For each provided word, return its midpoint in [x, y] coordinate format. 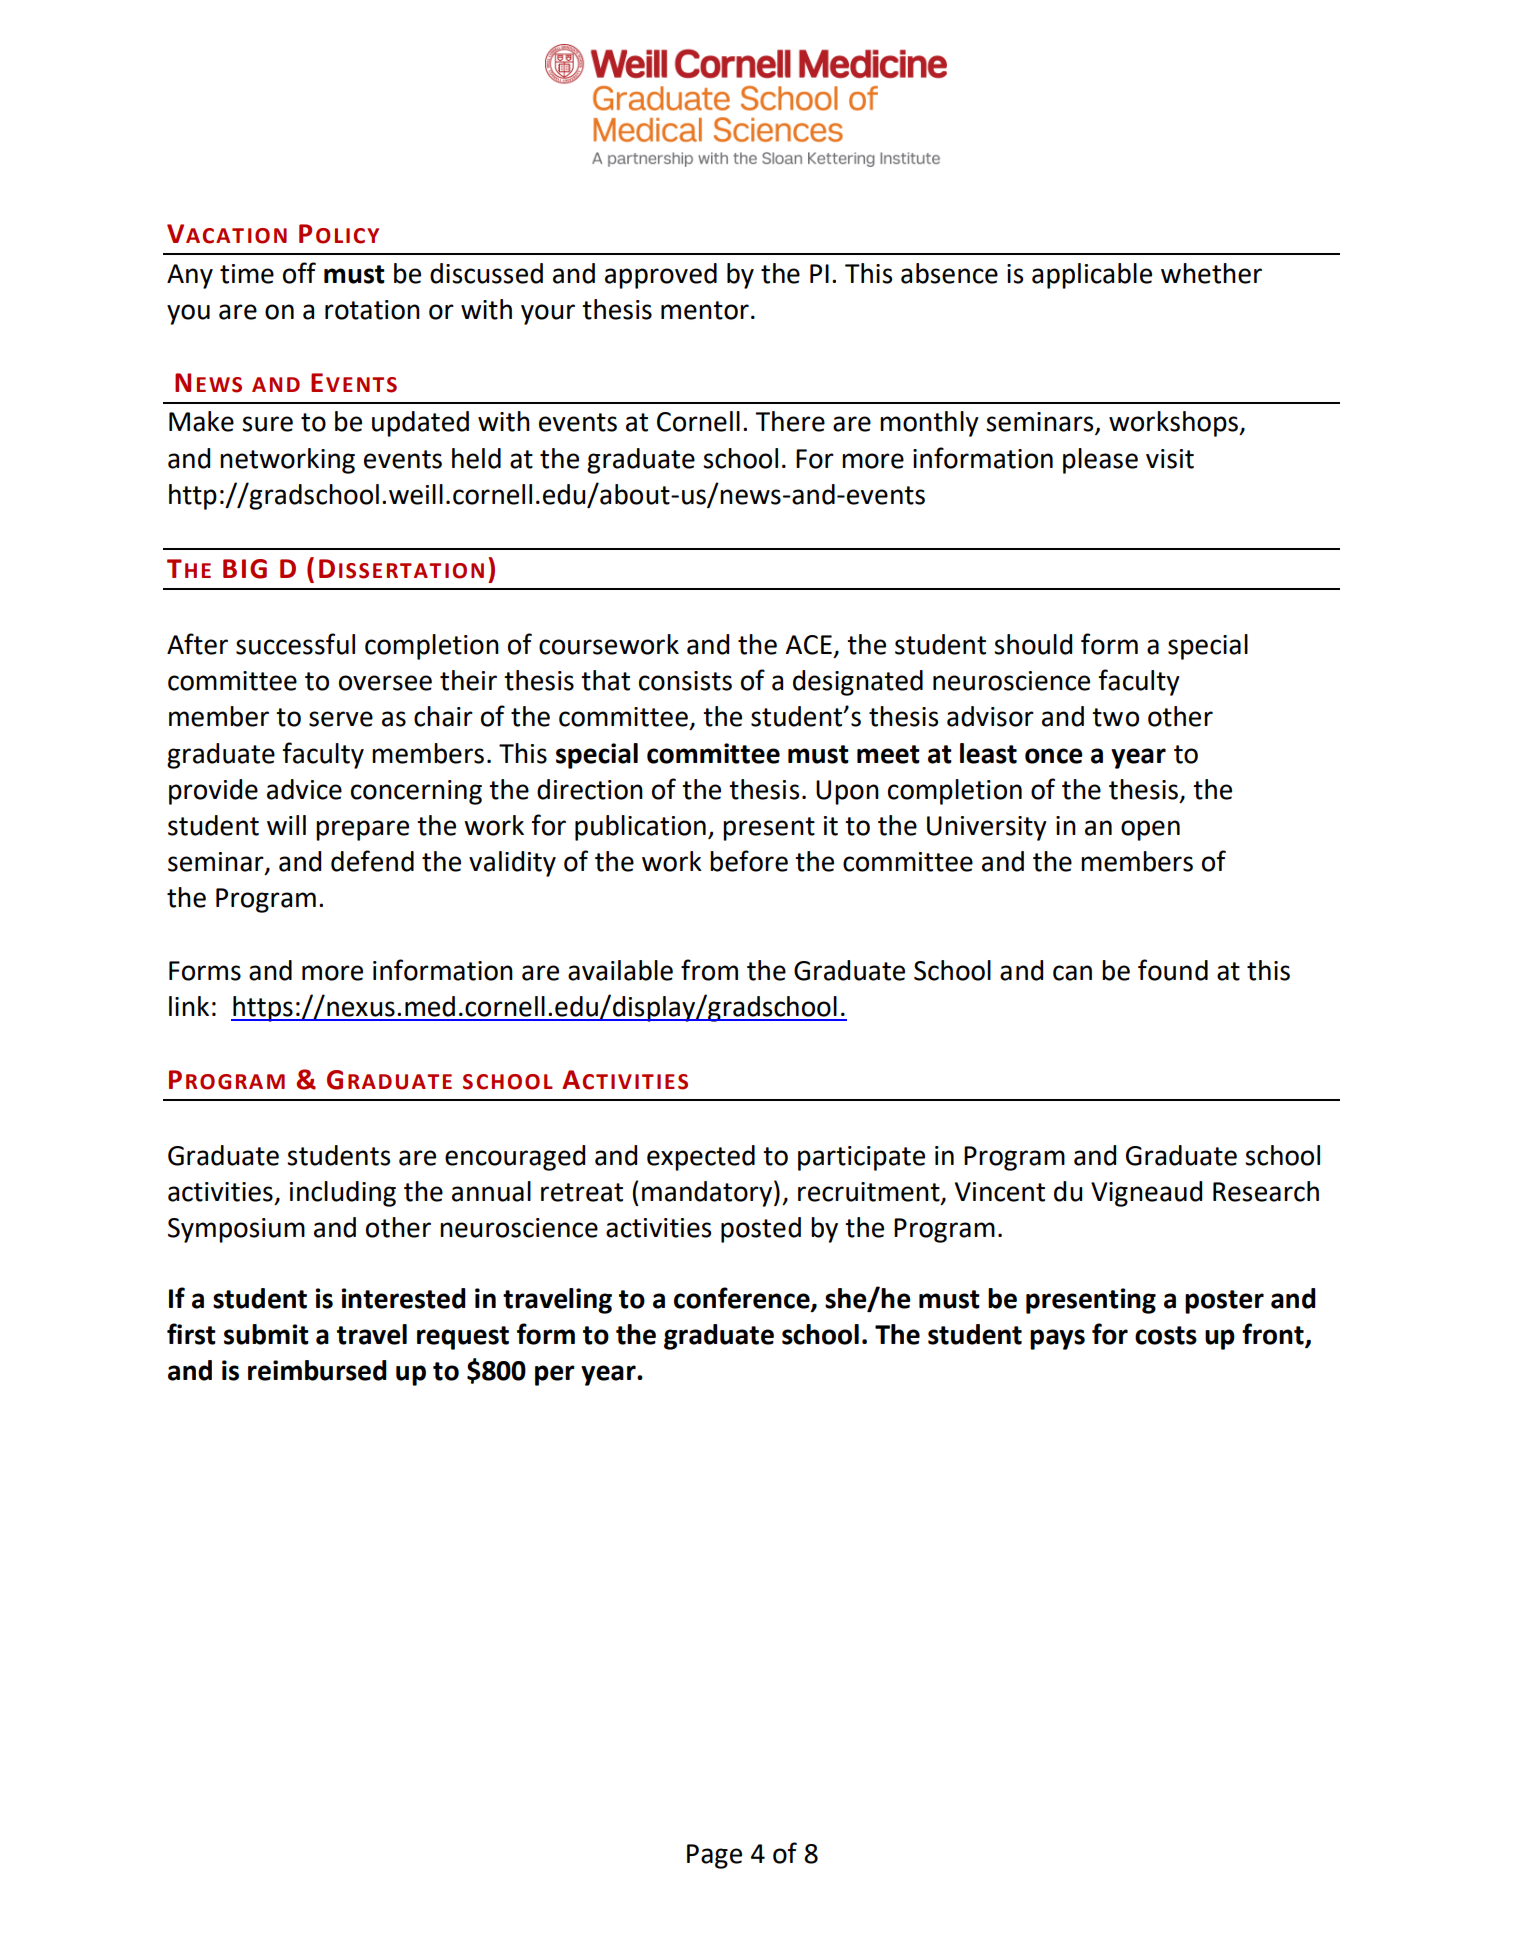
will [286, 825]
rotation [372, 310]
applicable [1092, 276]
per [555, 1375]
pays [1057, 1339]
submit [266, 1334]
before [749, 861]
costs [1166, 1335]
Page [714, 1856]
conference [743, 1298]
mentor [705, 310]
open [1150, 830]
